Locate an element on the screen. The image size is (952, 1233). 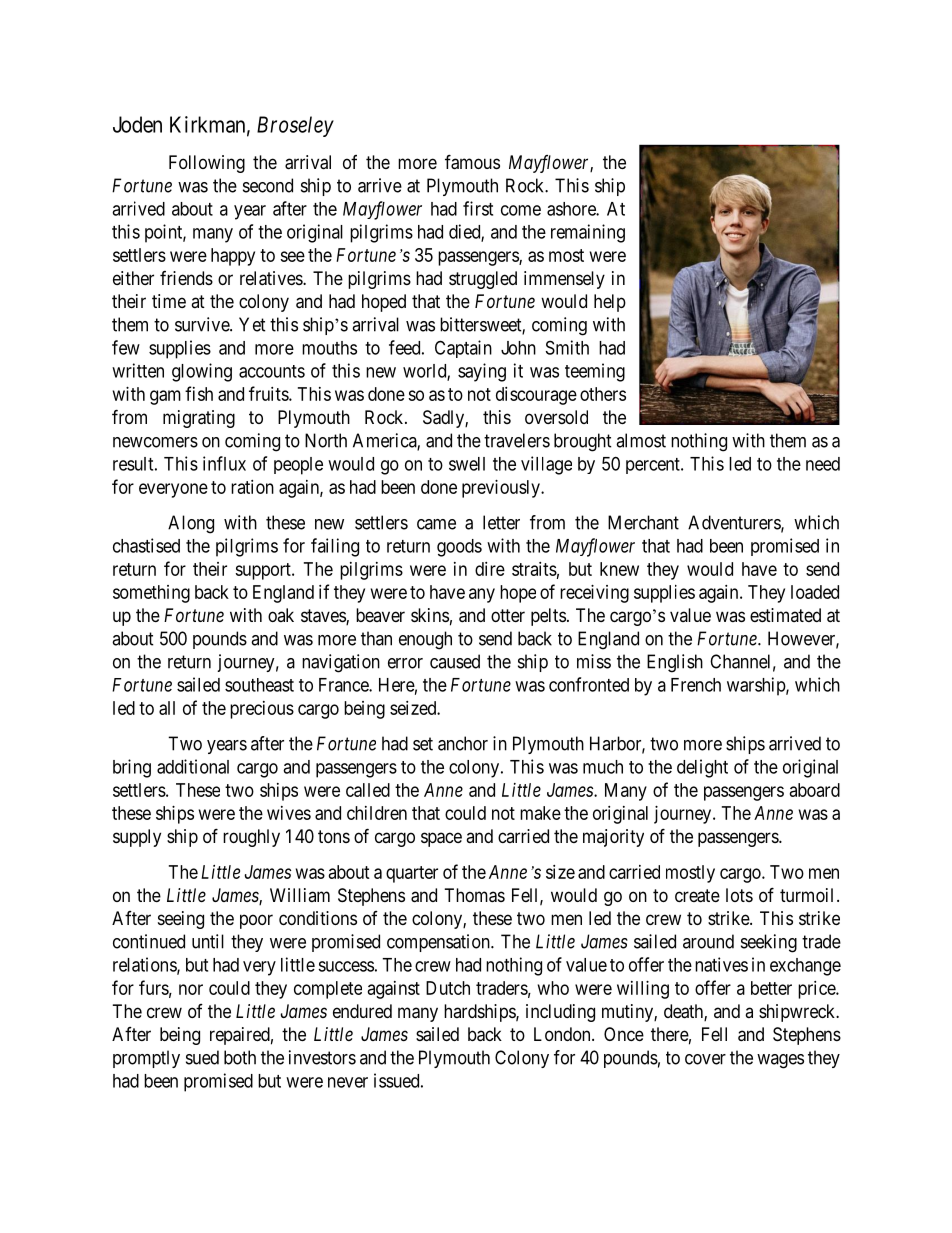
saying is located at coordinates (482, 372).
